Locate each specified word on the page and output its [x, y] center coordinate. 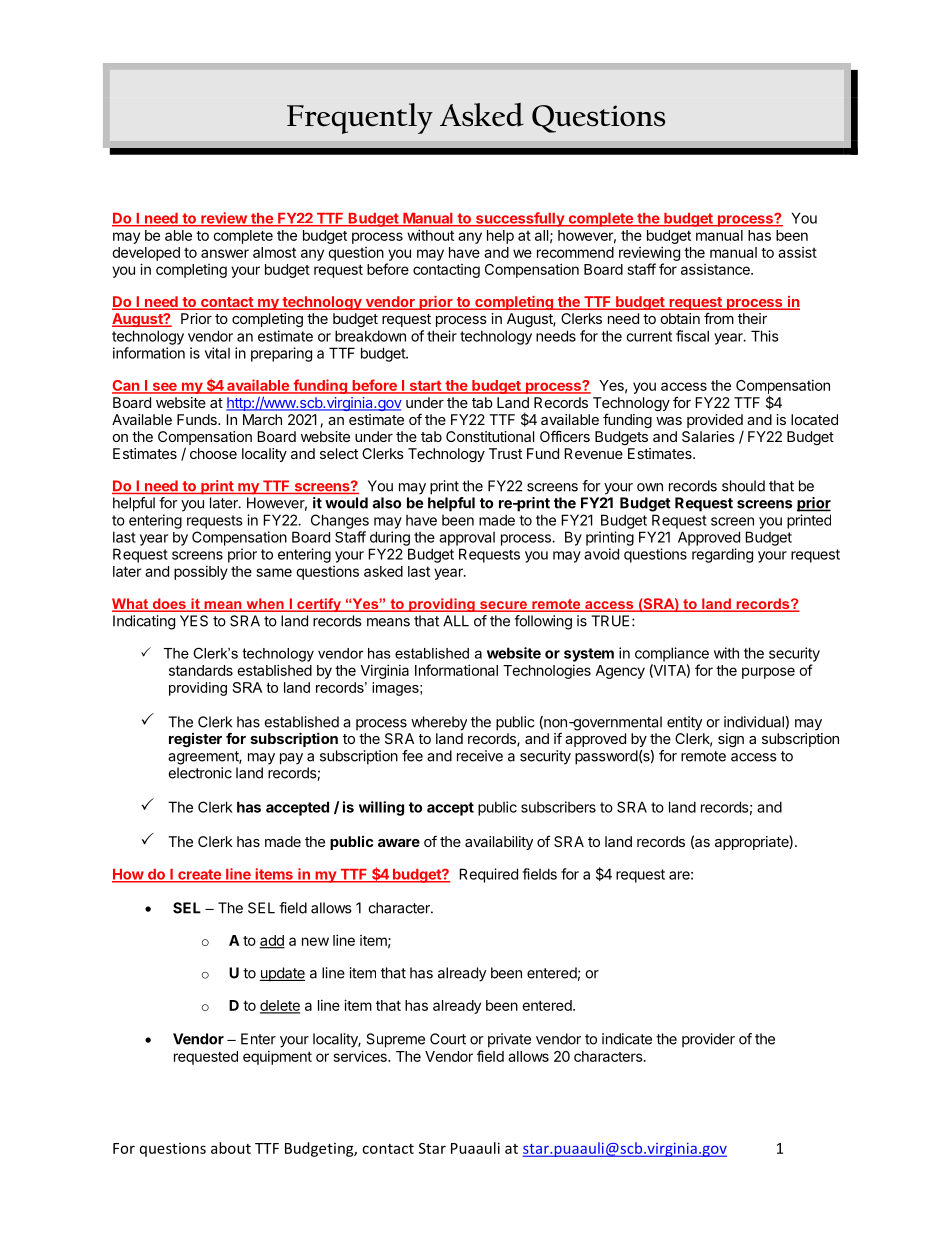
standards [201, 670]
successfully [520, 219]
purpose [768, 673]
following [543, 622]
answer [225, 253]
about [231, 1148]
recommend [575, 252]
